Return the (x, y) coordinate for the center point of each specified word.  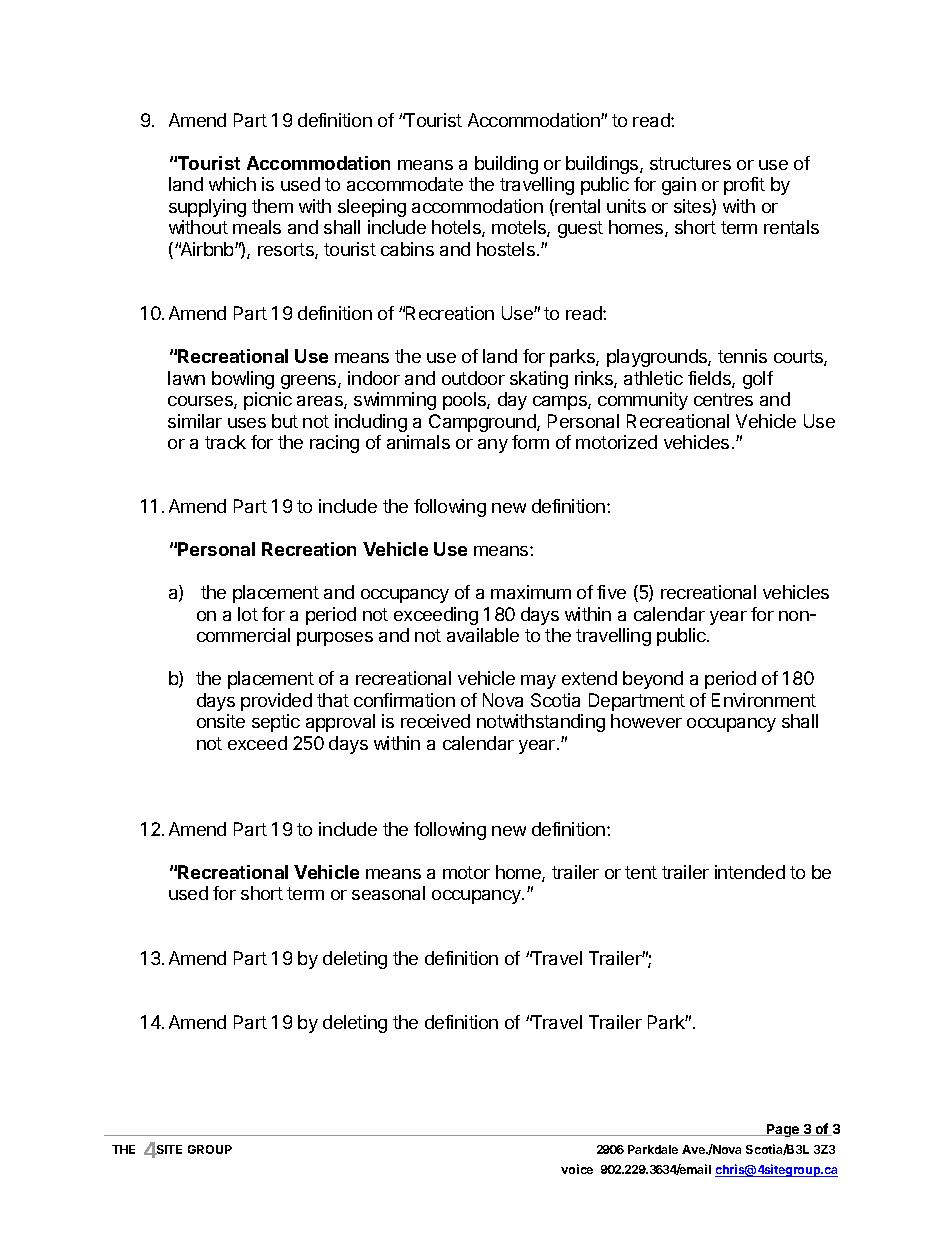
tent (641, 872)
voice (577, 1169)
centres (723, 399)
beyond (653, 680)
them (272, 206)
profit (744, 186)
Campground (483, 423)
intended (750, 872)
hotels (457, 228)
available (483, 635)
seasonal (388, 893)
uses (247, 423)
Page (783, 1130)
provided (276, 702)
